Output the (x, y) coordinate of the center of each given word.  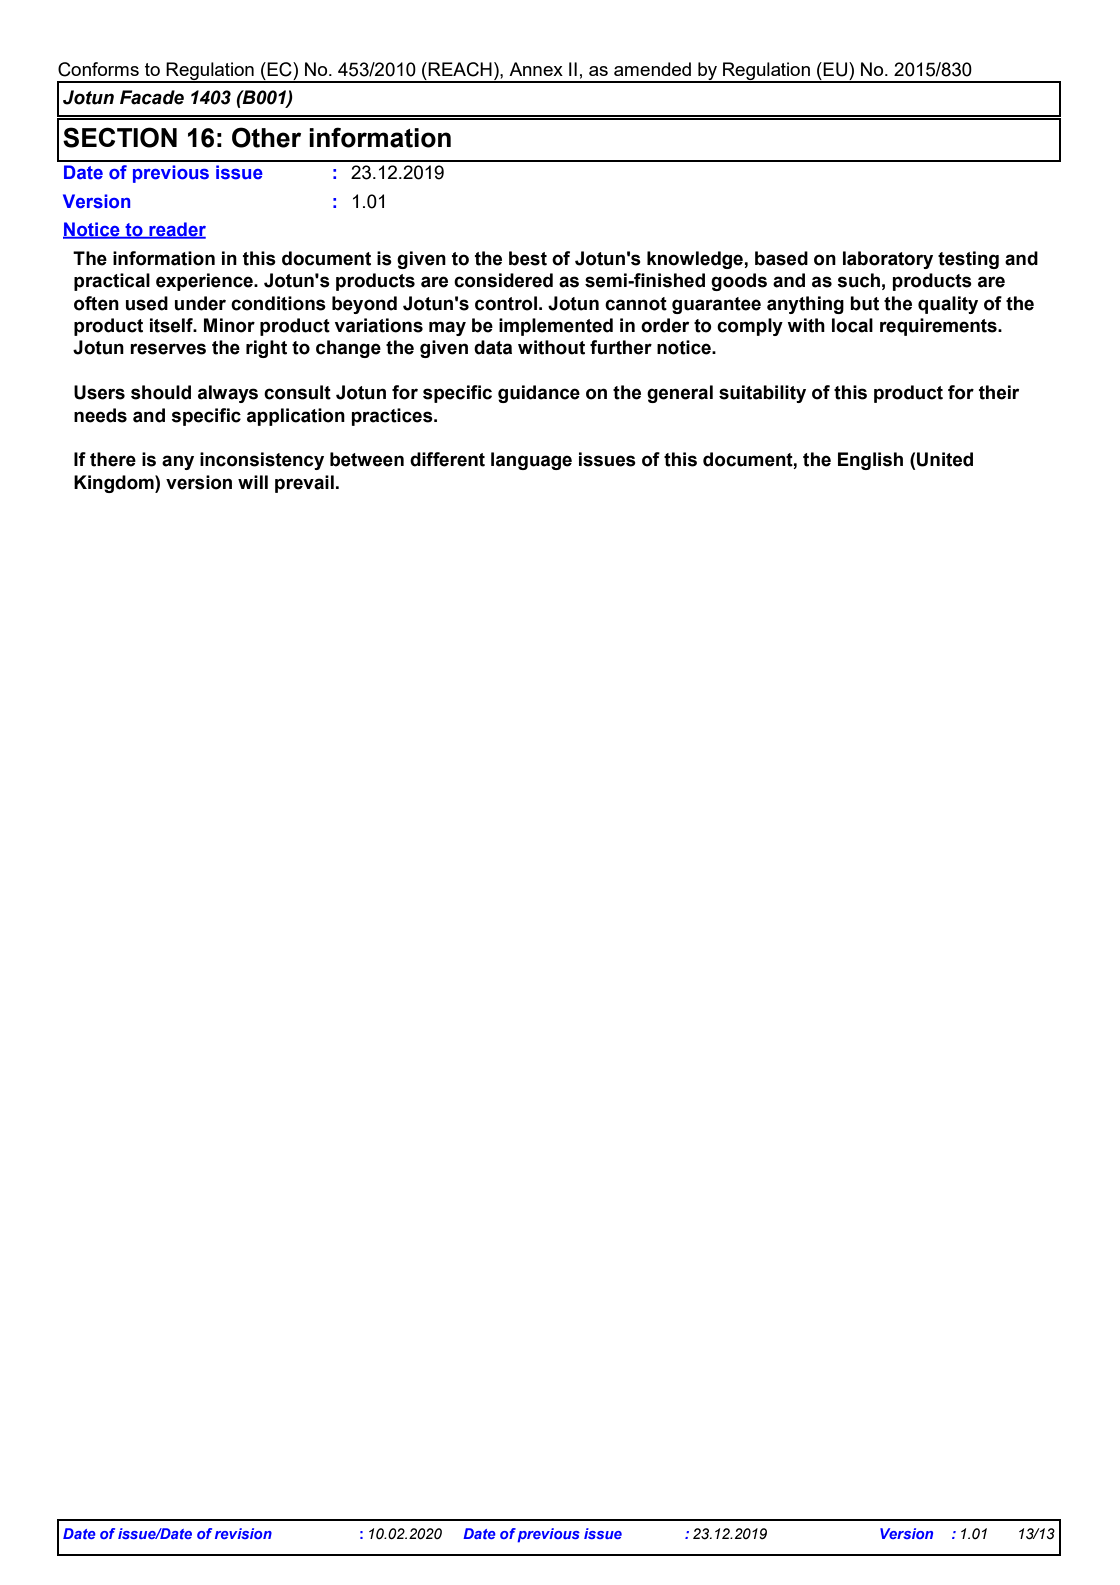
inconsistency (262, 461)
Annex (536, 69)
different (447, 459)
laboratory (888, 260)
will (253, 482)
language (531, 461)
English (870, 461)
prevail (304, 484)
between (367, 459)
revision (243, 1533)
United (945, 459)
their (999, 392)
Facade (152, 97)
